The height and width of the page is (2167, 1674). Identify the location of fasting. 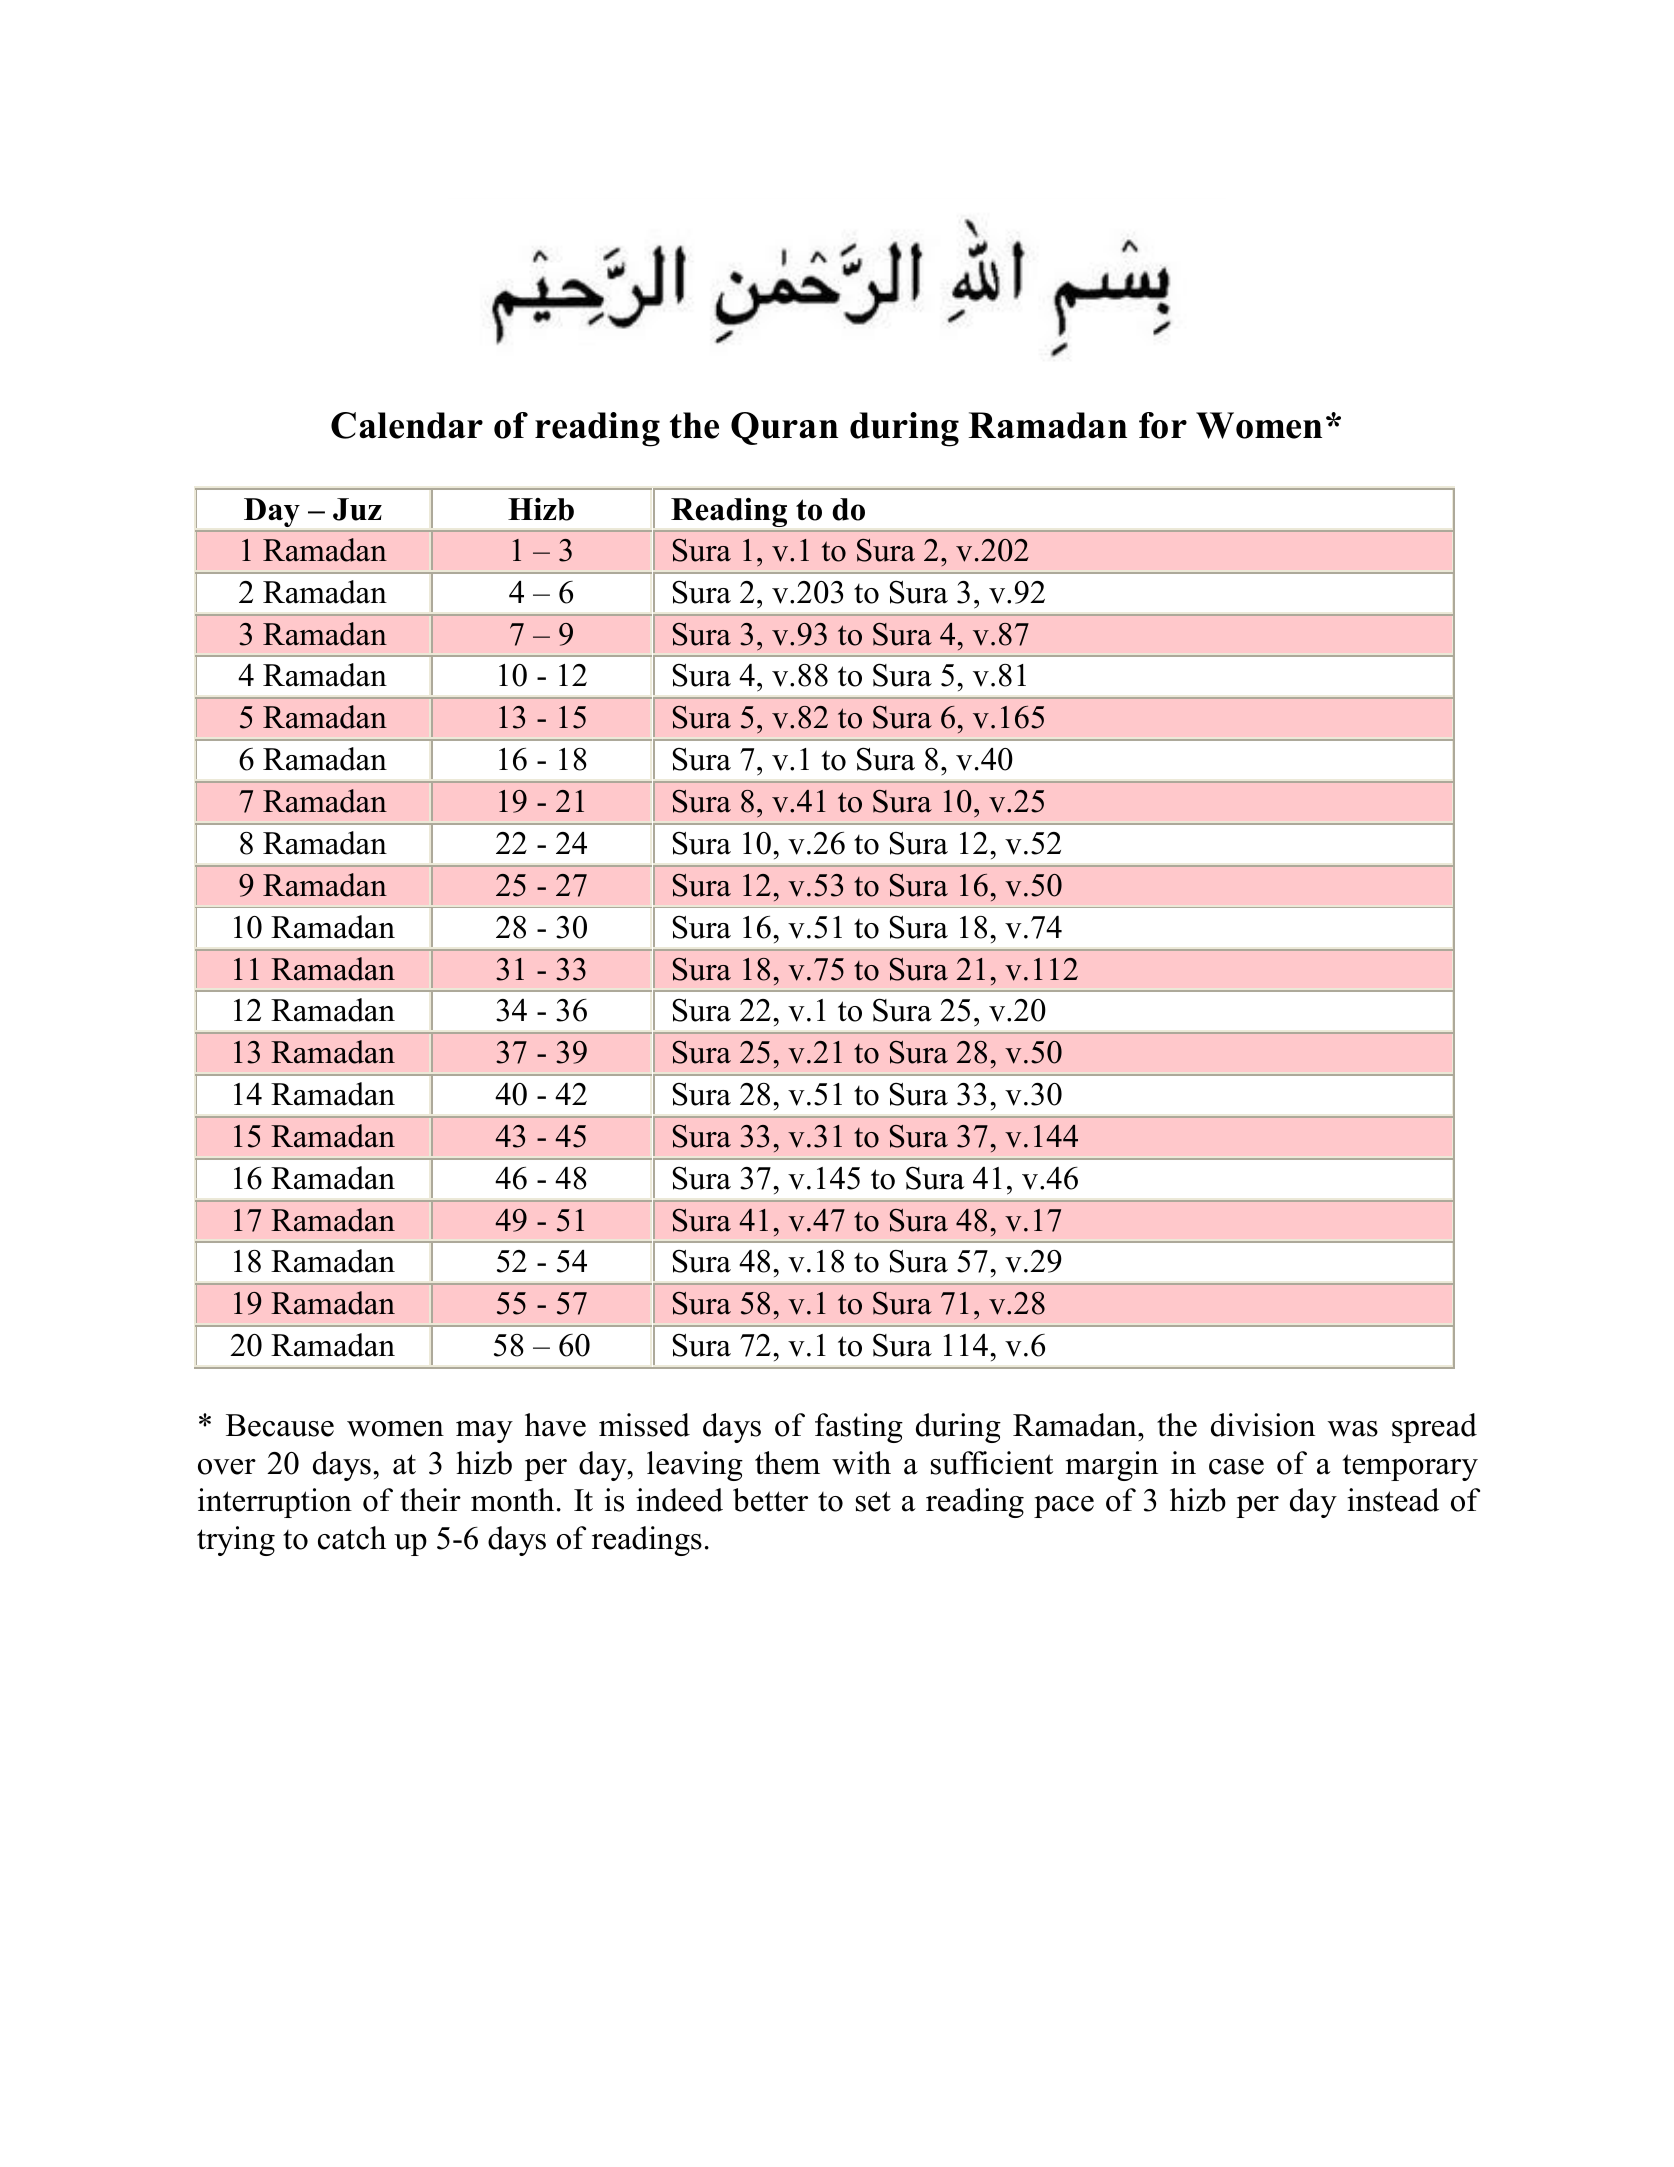
(859, 1428).
